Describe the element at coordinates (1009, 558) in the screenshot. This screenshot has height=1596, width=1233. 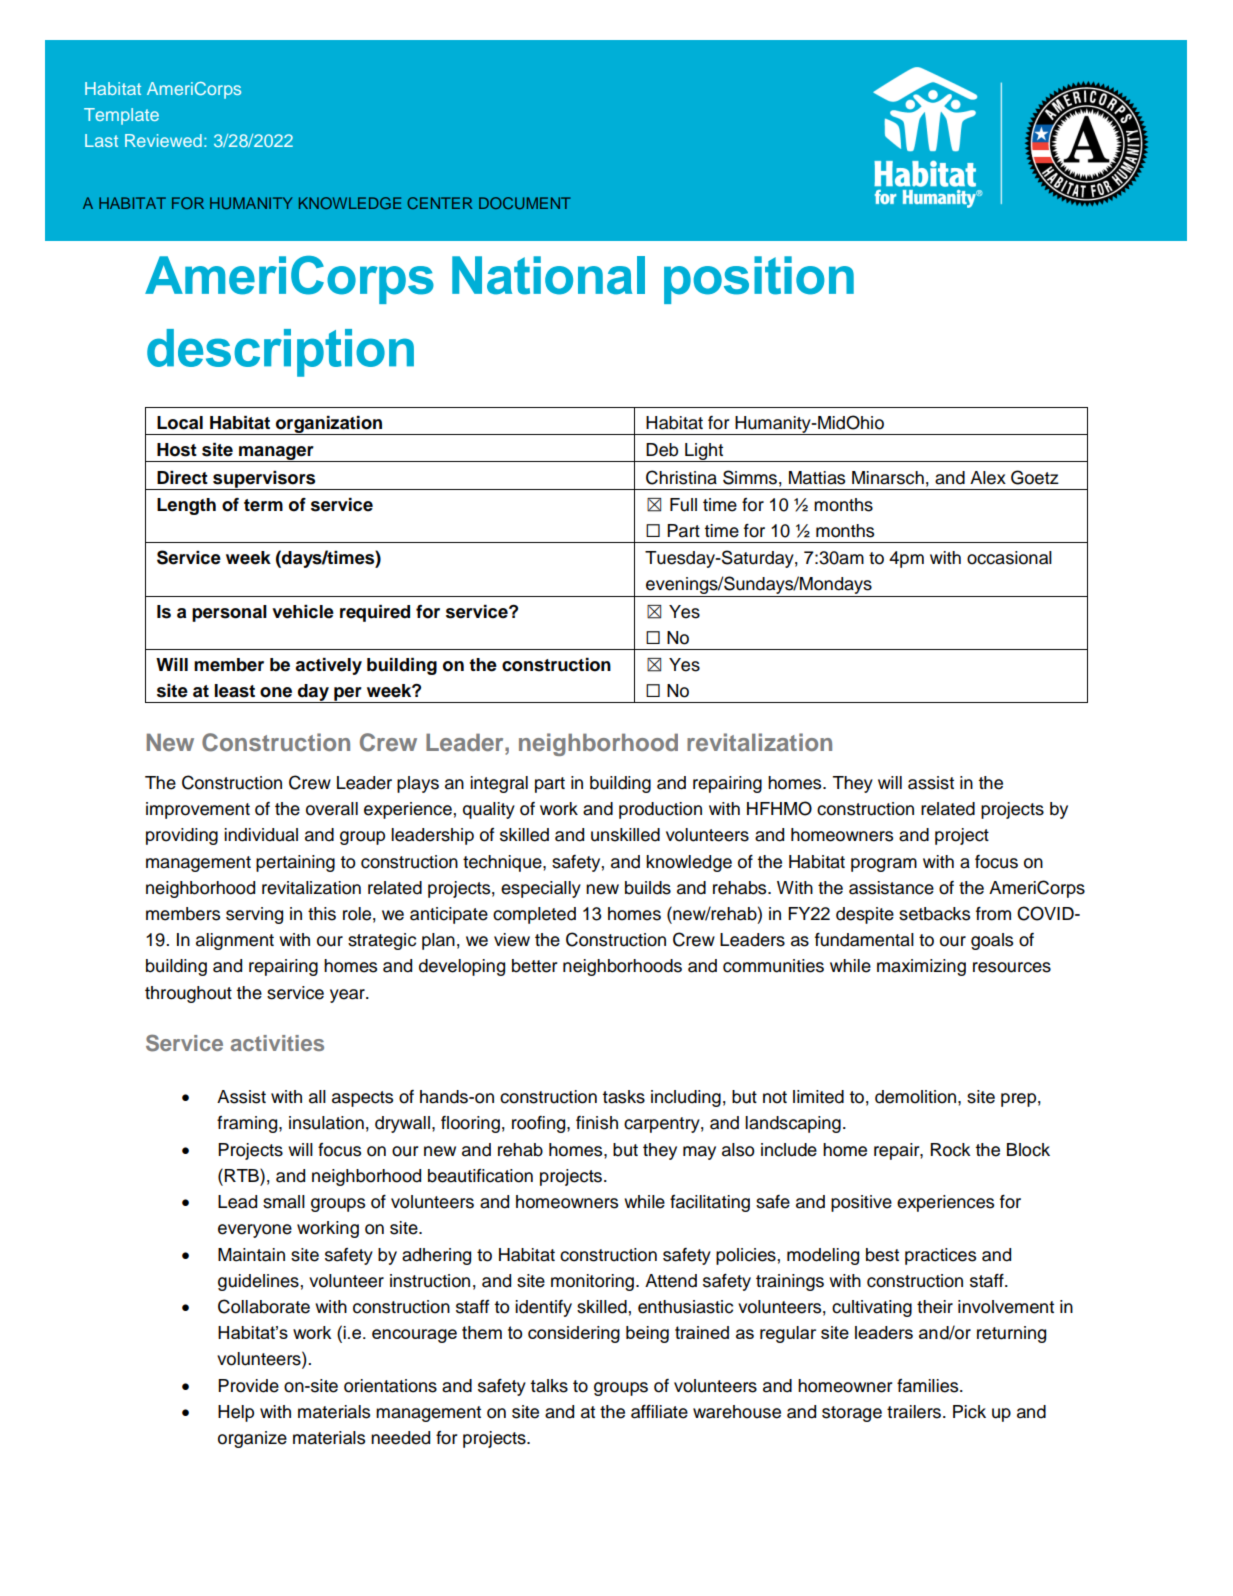
I see `occasional` at that location.
